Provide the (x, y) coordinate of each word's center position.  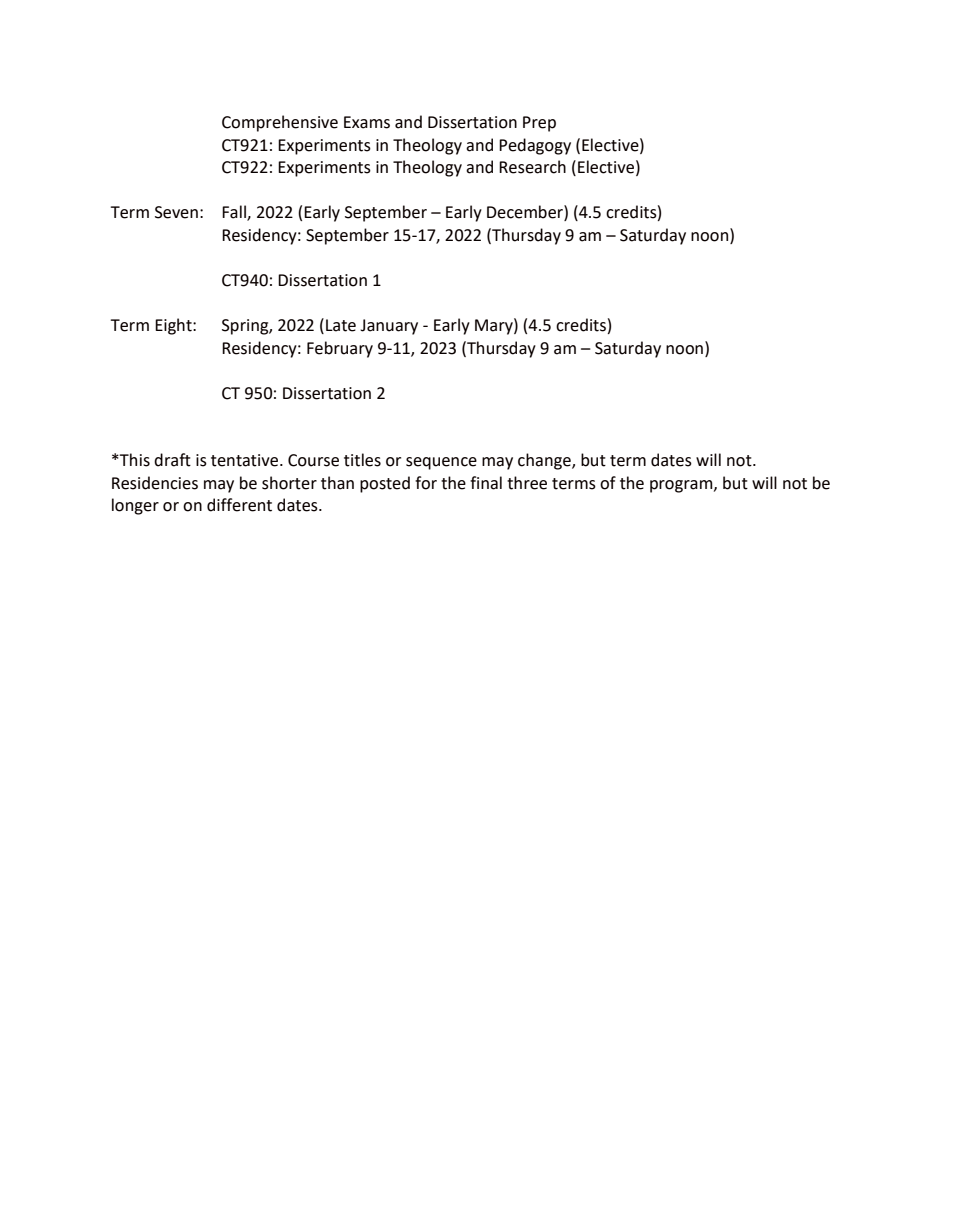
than (337, 483)
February (340, 349)
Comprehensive (280, 123)
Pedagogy (535, 146)
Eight (174, 326)
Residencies (155, 483)
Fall (235, 213)
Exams (367, 122)
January (389, 327)
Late (341, 325)
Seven (176, 212)
